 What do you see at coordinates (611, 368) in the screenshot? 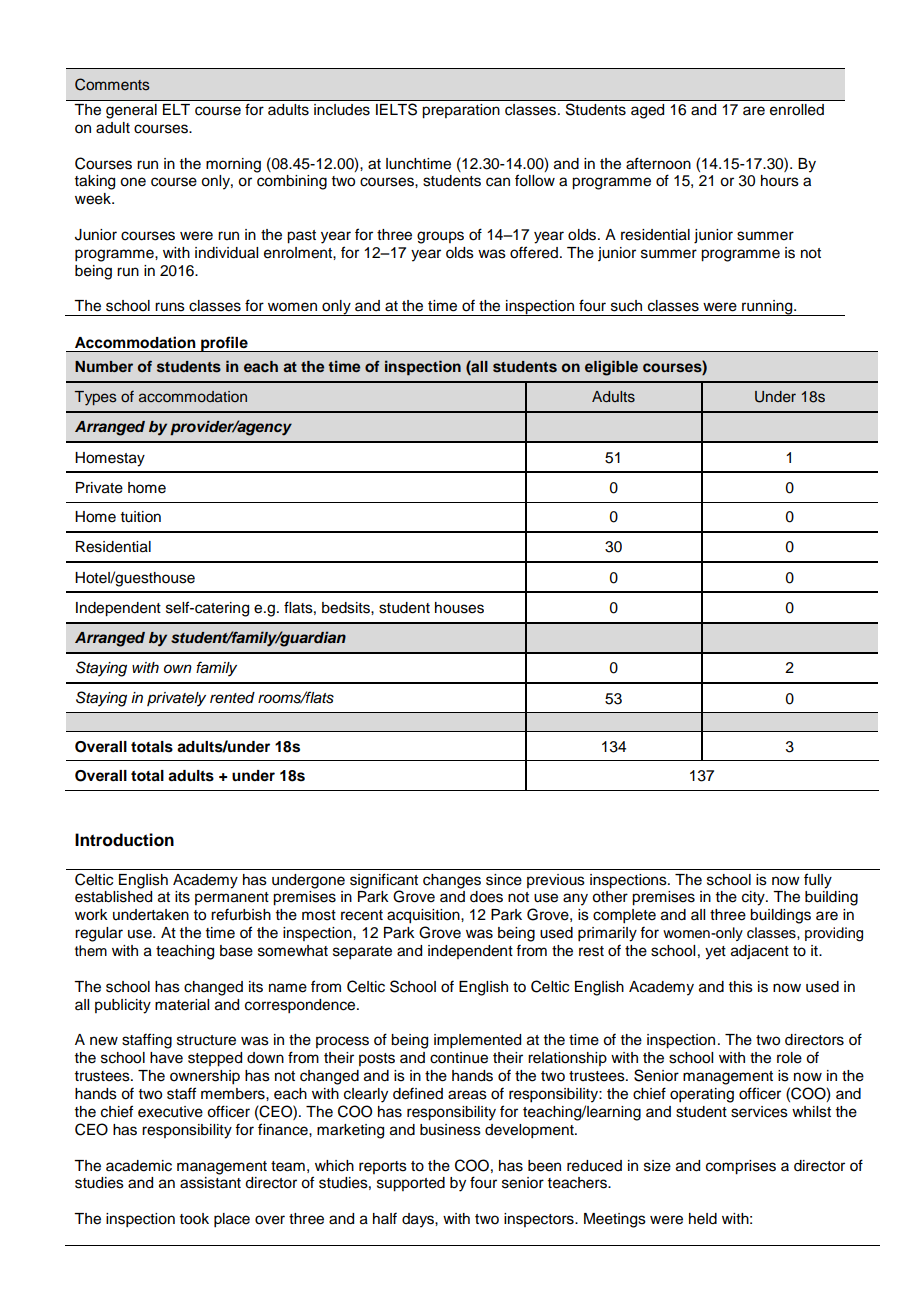
I see `eligible` at bounding box center [611, 368].
